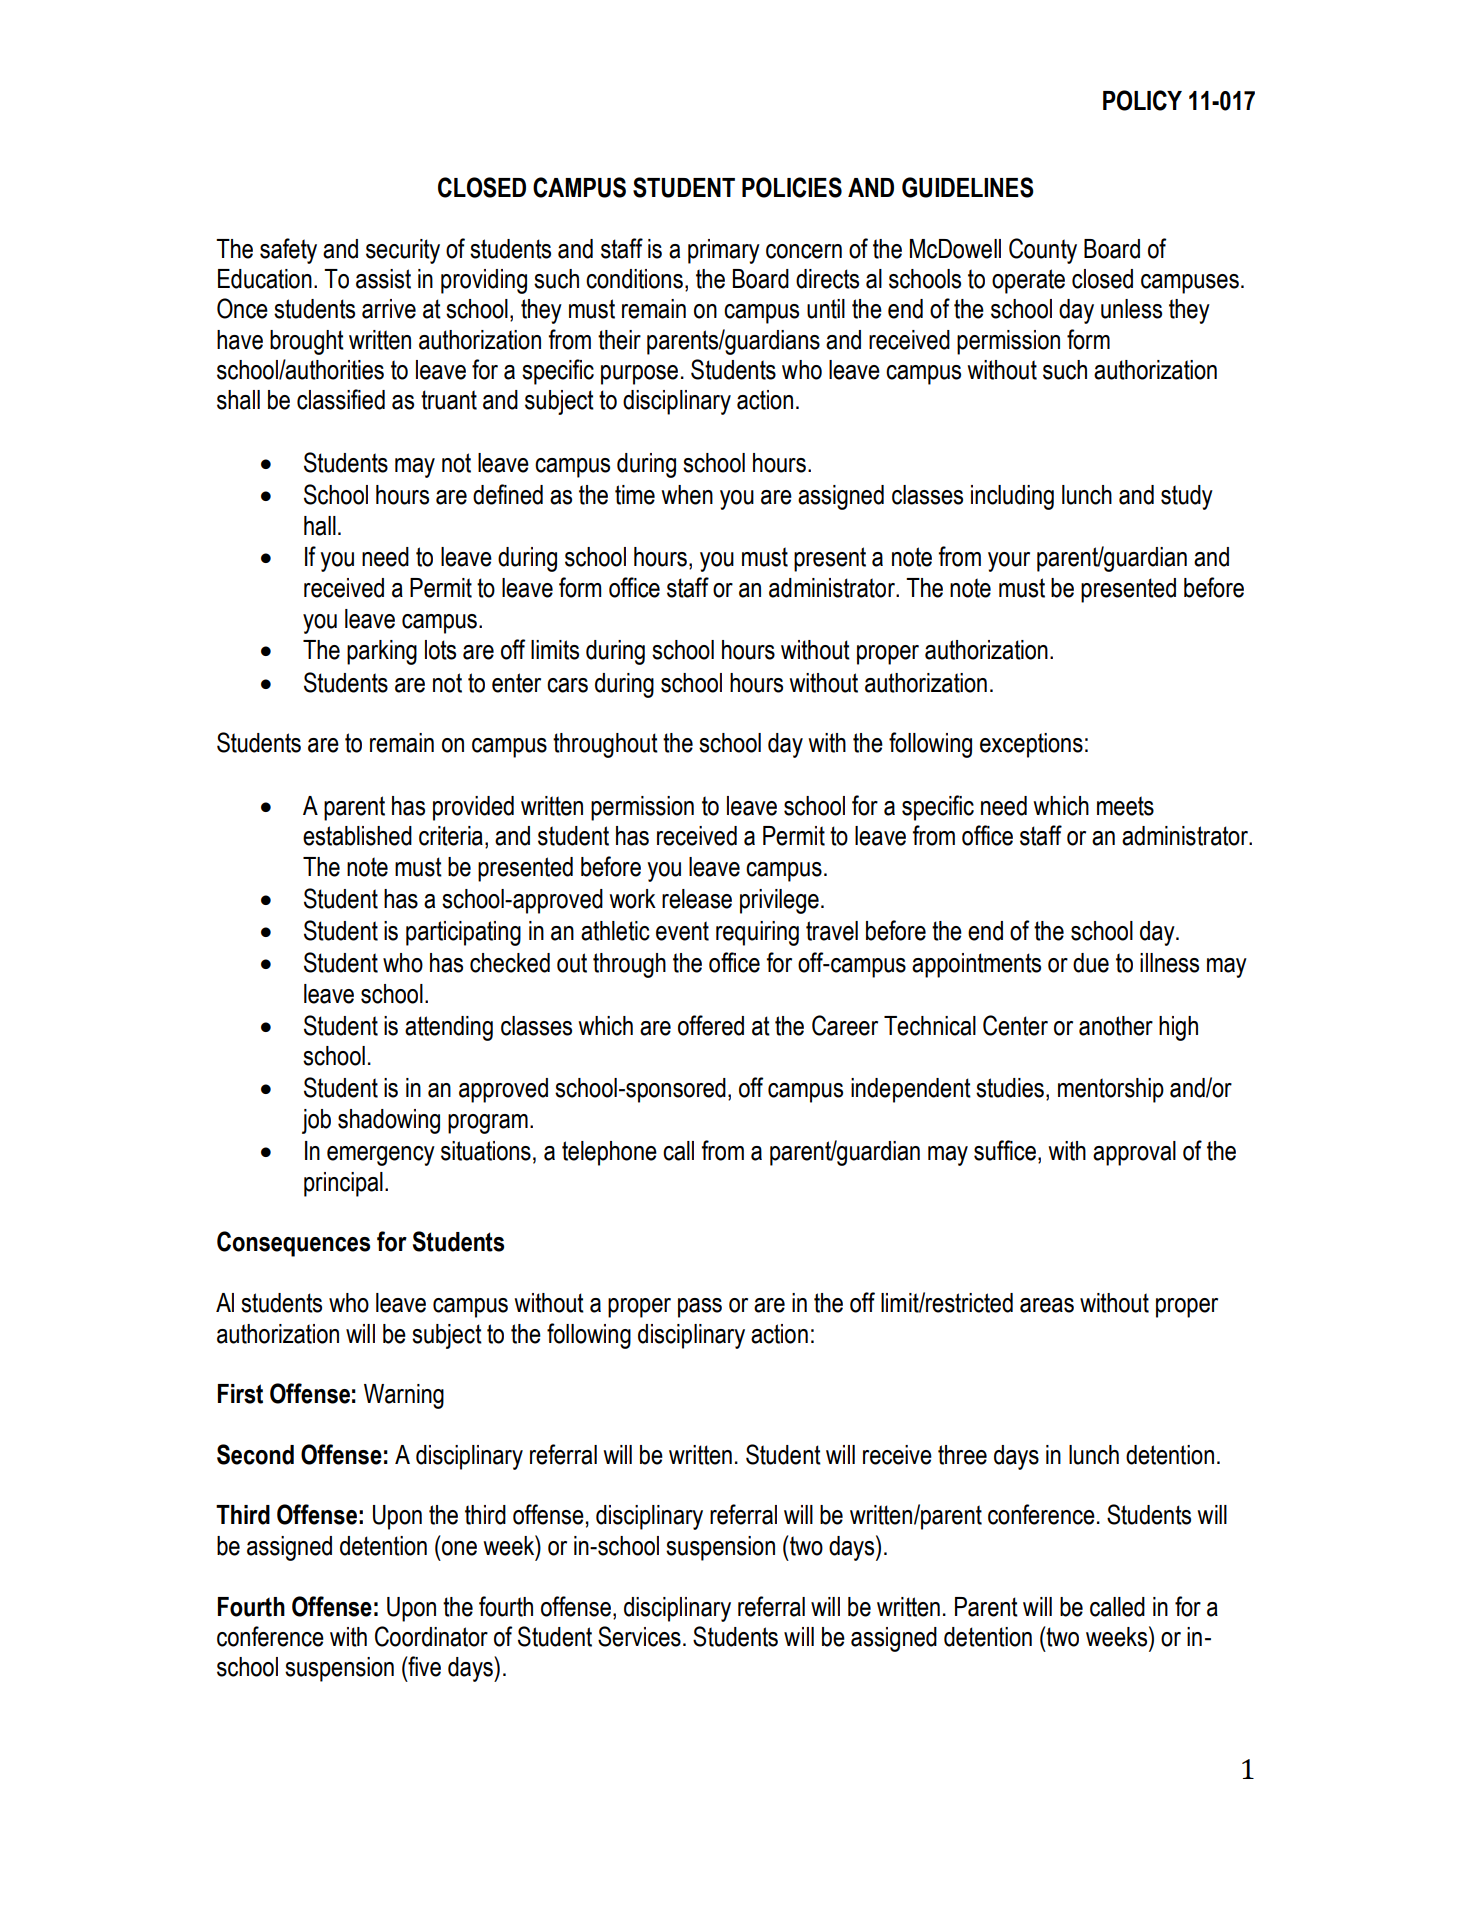 The width and height of the page is (1472, 1905). Describe the element at coordinates (1116, 1026) in the page. I see `another` at that location.
